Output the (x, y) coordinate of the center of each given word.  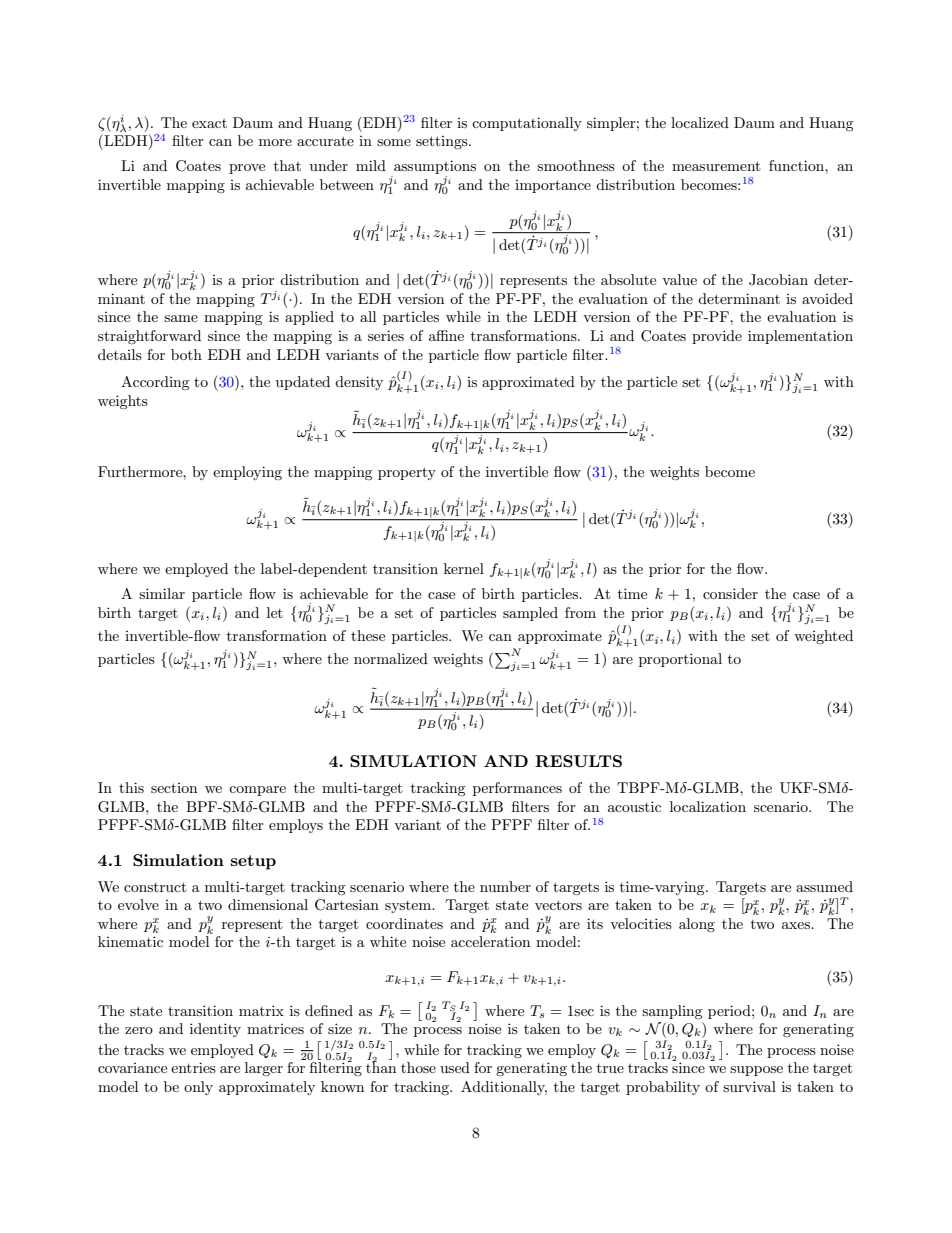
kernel (464, 568)
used (455, 1067)
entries (193, 1067)
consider (730, 593)
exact (209, 123)
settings (443, 142)
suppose (756, 1071)
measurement (716, 166)
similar (162, 593)
